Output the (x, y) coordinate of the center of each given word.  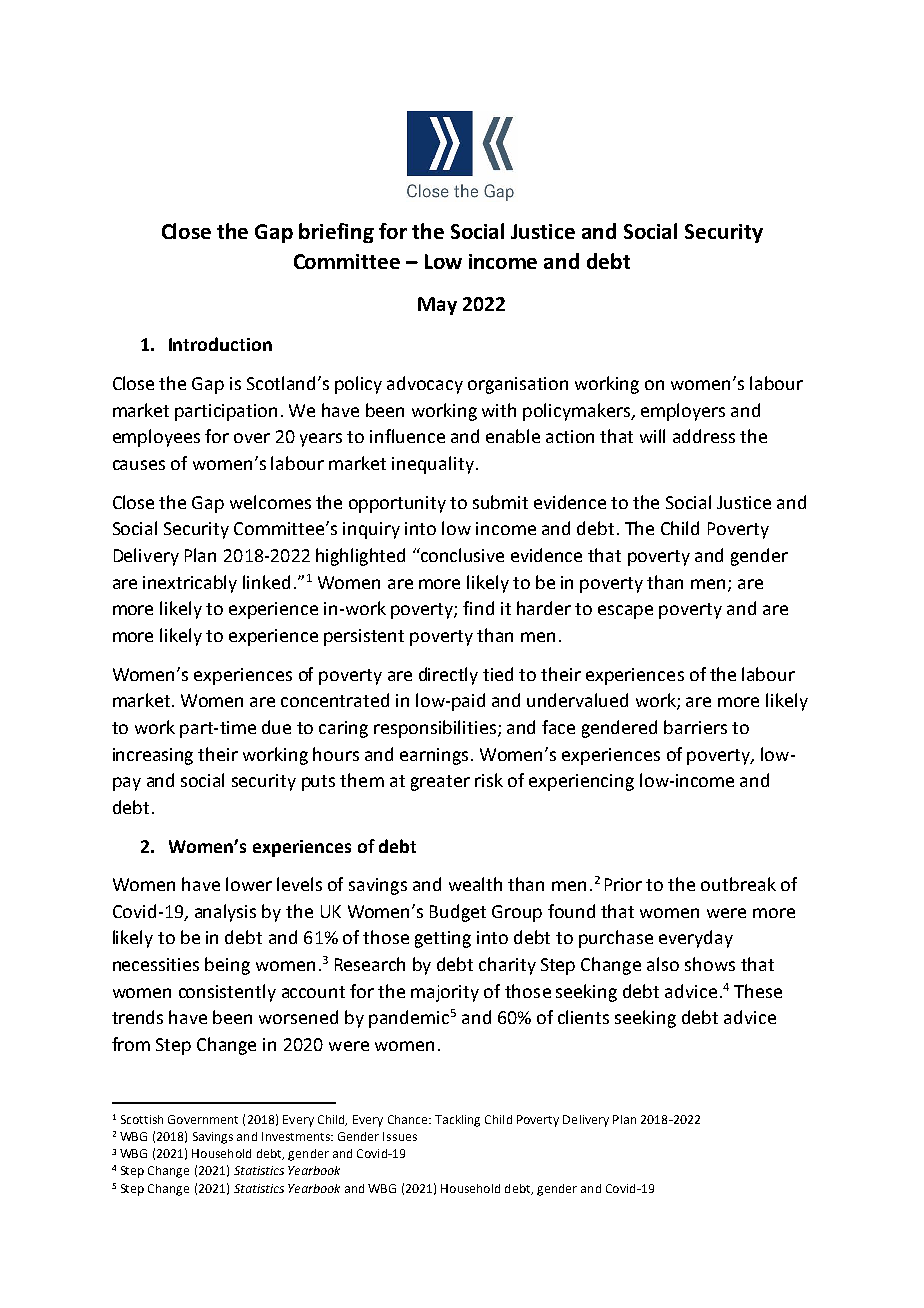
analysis (225, 913)
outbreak (738, 884)
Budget (458, 913)
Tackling (457, 1121)
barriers (695, 727)
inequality (433, 465)
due (276, 727)
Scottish (142, 1119)
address (704, 436)
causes (139, 465)
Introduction (220, 344)
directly (448, 676)
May (437, 306)
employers (683, 412)
